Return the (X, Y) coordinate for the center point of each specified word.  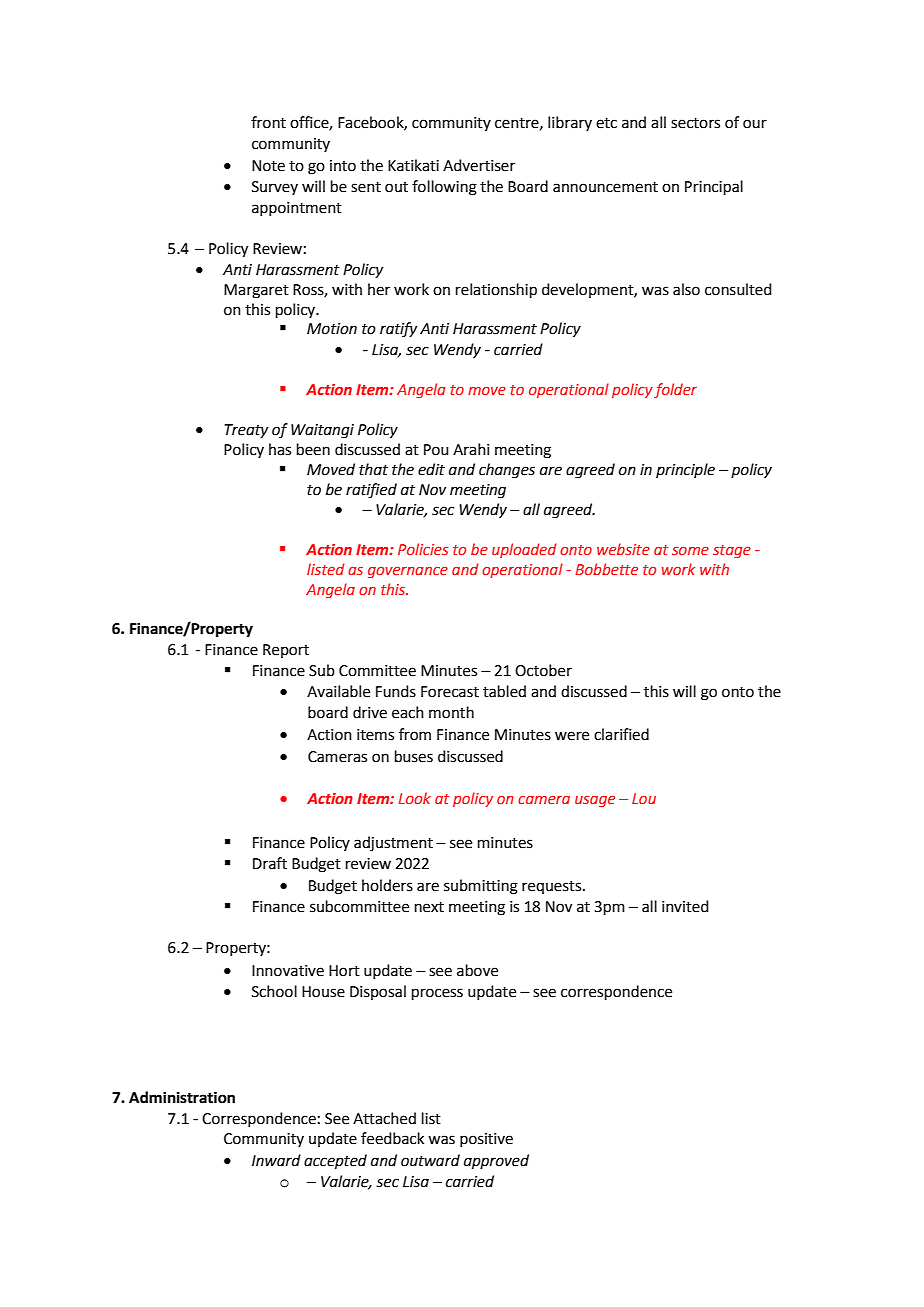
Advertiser (479, 165)
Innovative (288, 971)
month (451, 712)
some (690, 550)
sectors (695, 123)
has (280, 449)
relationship (496, 290)
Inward (276, 1160)
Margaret (256, 291)
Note (268, 166)
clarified (621, 734)
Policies (423, 549)
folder (675, 390)
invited (685, 906)
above (477, 970)
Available (338, 691)
